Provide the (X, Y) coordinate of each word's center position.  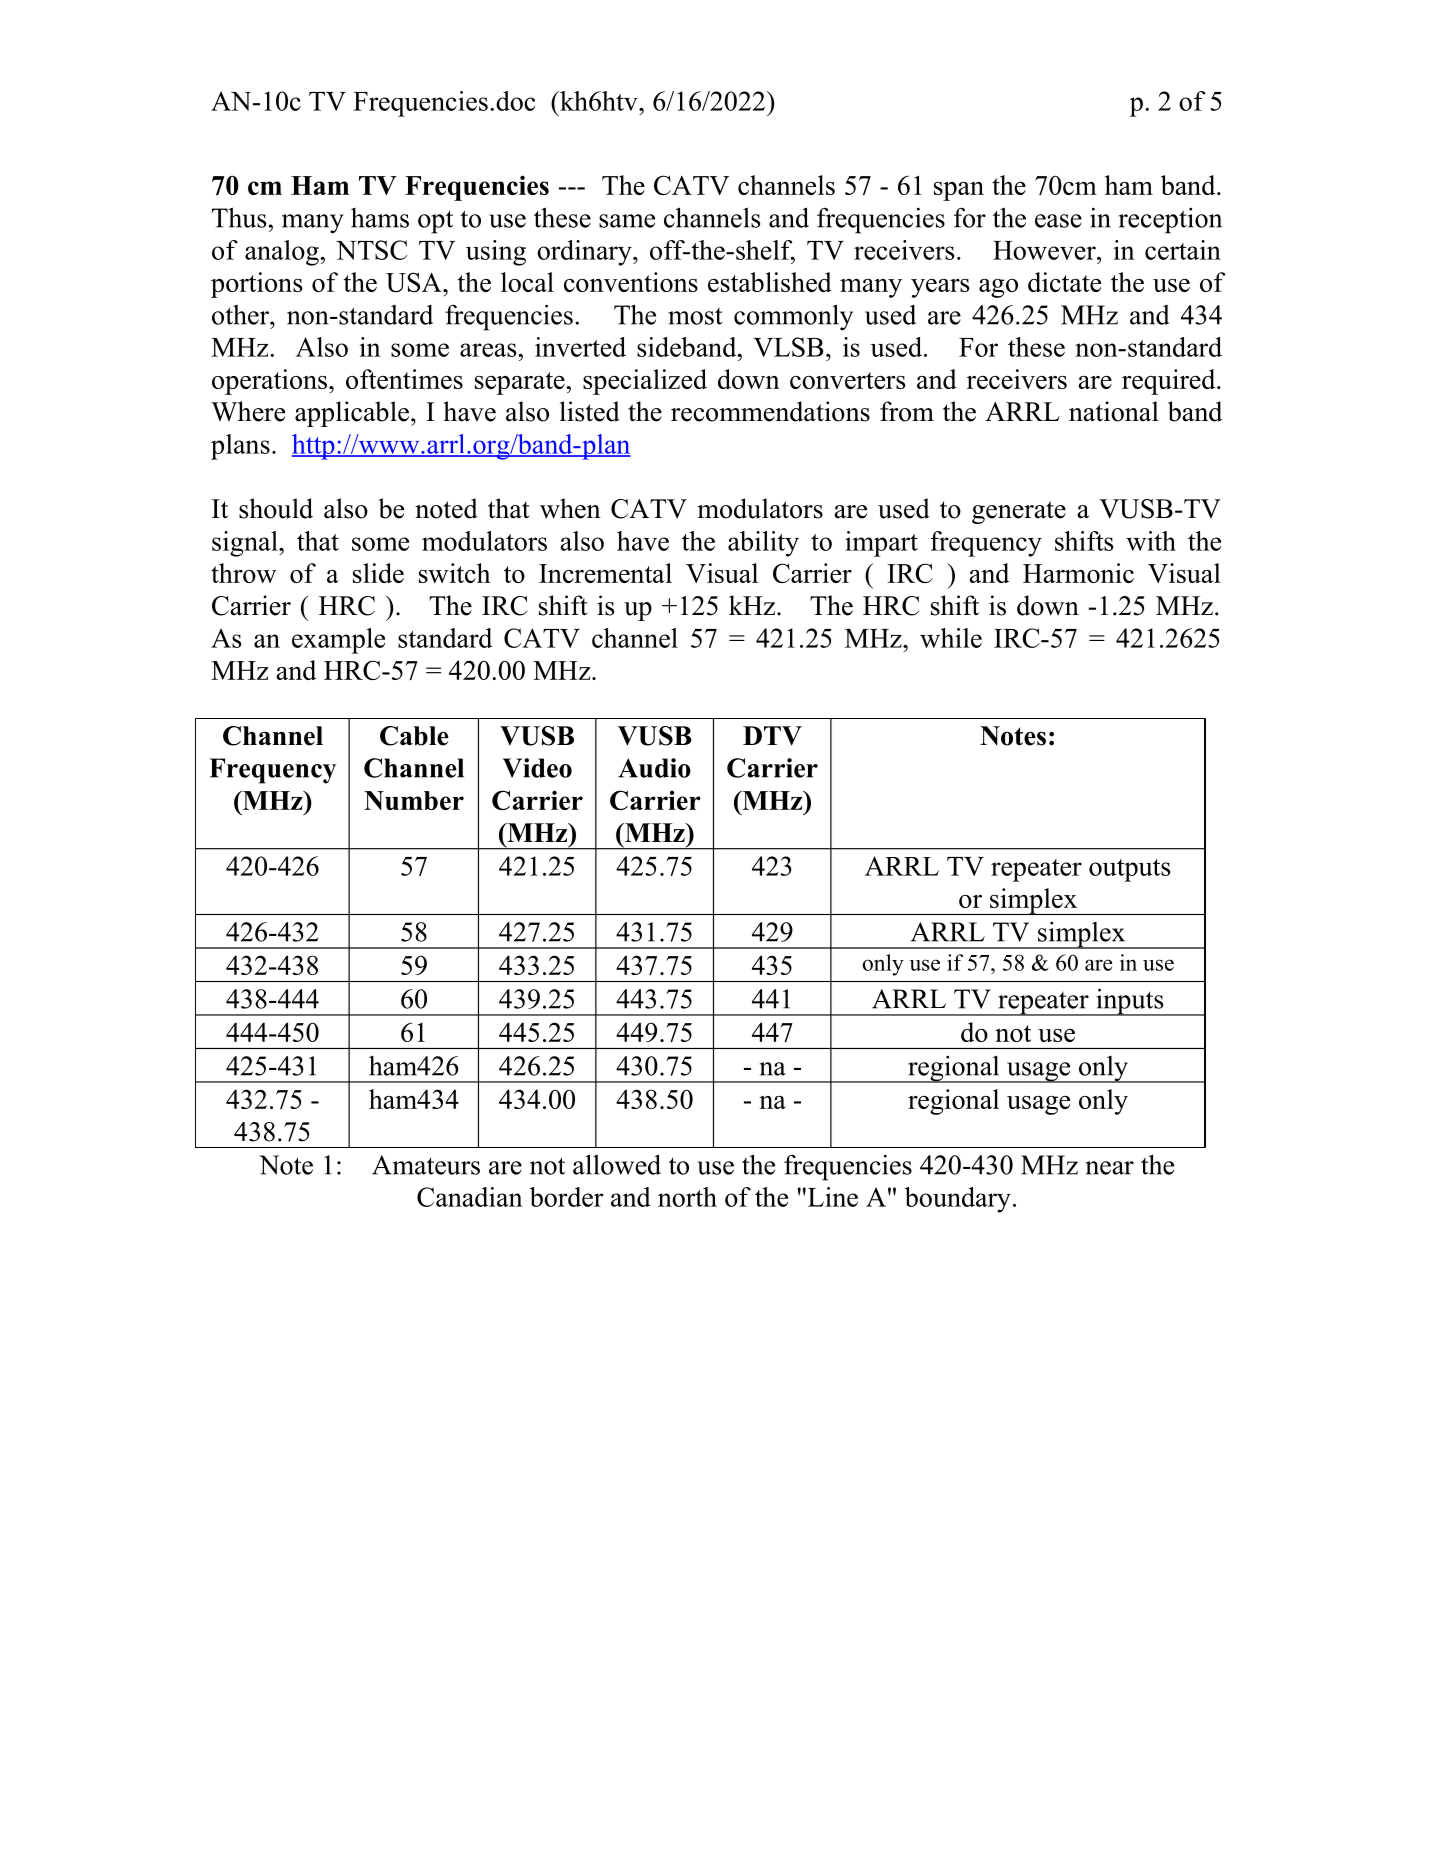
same (627, 221)
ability (763, 544)
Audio (654, 768)
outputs (1129, 870)
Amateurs (426, 1165)
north (687, 1197)
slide (378, 573)
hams (380, 218)
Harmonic (1078, 573)
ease (1058, 221)
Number (414, 800)
